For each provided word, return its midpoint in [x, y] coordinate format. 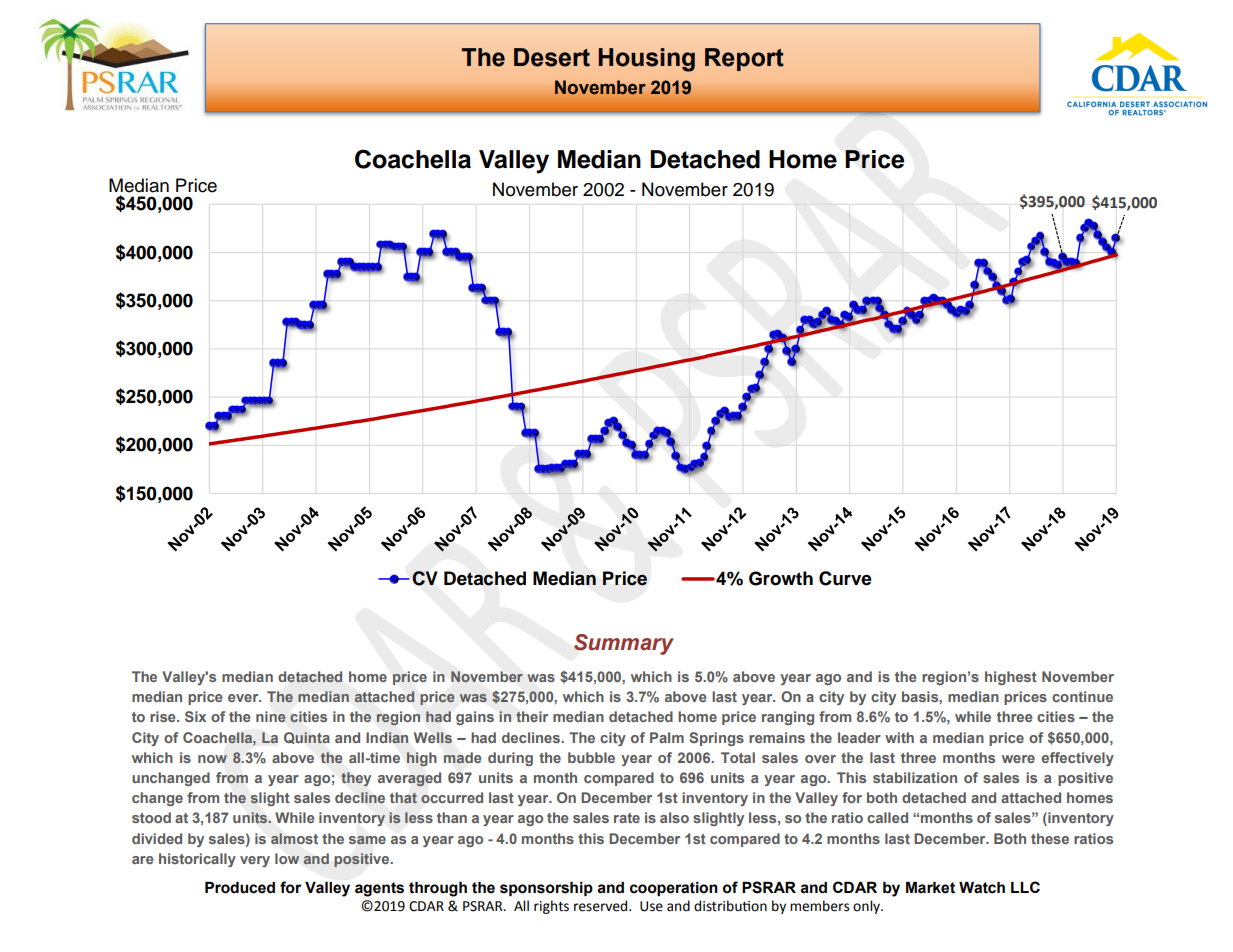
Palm [667, 737]
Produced [240, 888]
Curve [845, 578]
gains [475, 718]
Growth [781, 578]
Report [744, 59]
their [532, 716]
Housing [647, 60]
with [899, 737]
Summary [624, 644]
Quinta [307, 738]
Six [195, 716]
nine [271, 716]
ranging [788, 718]
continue [1082, 696]
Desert [552, 57]
